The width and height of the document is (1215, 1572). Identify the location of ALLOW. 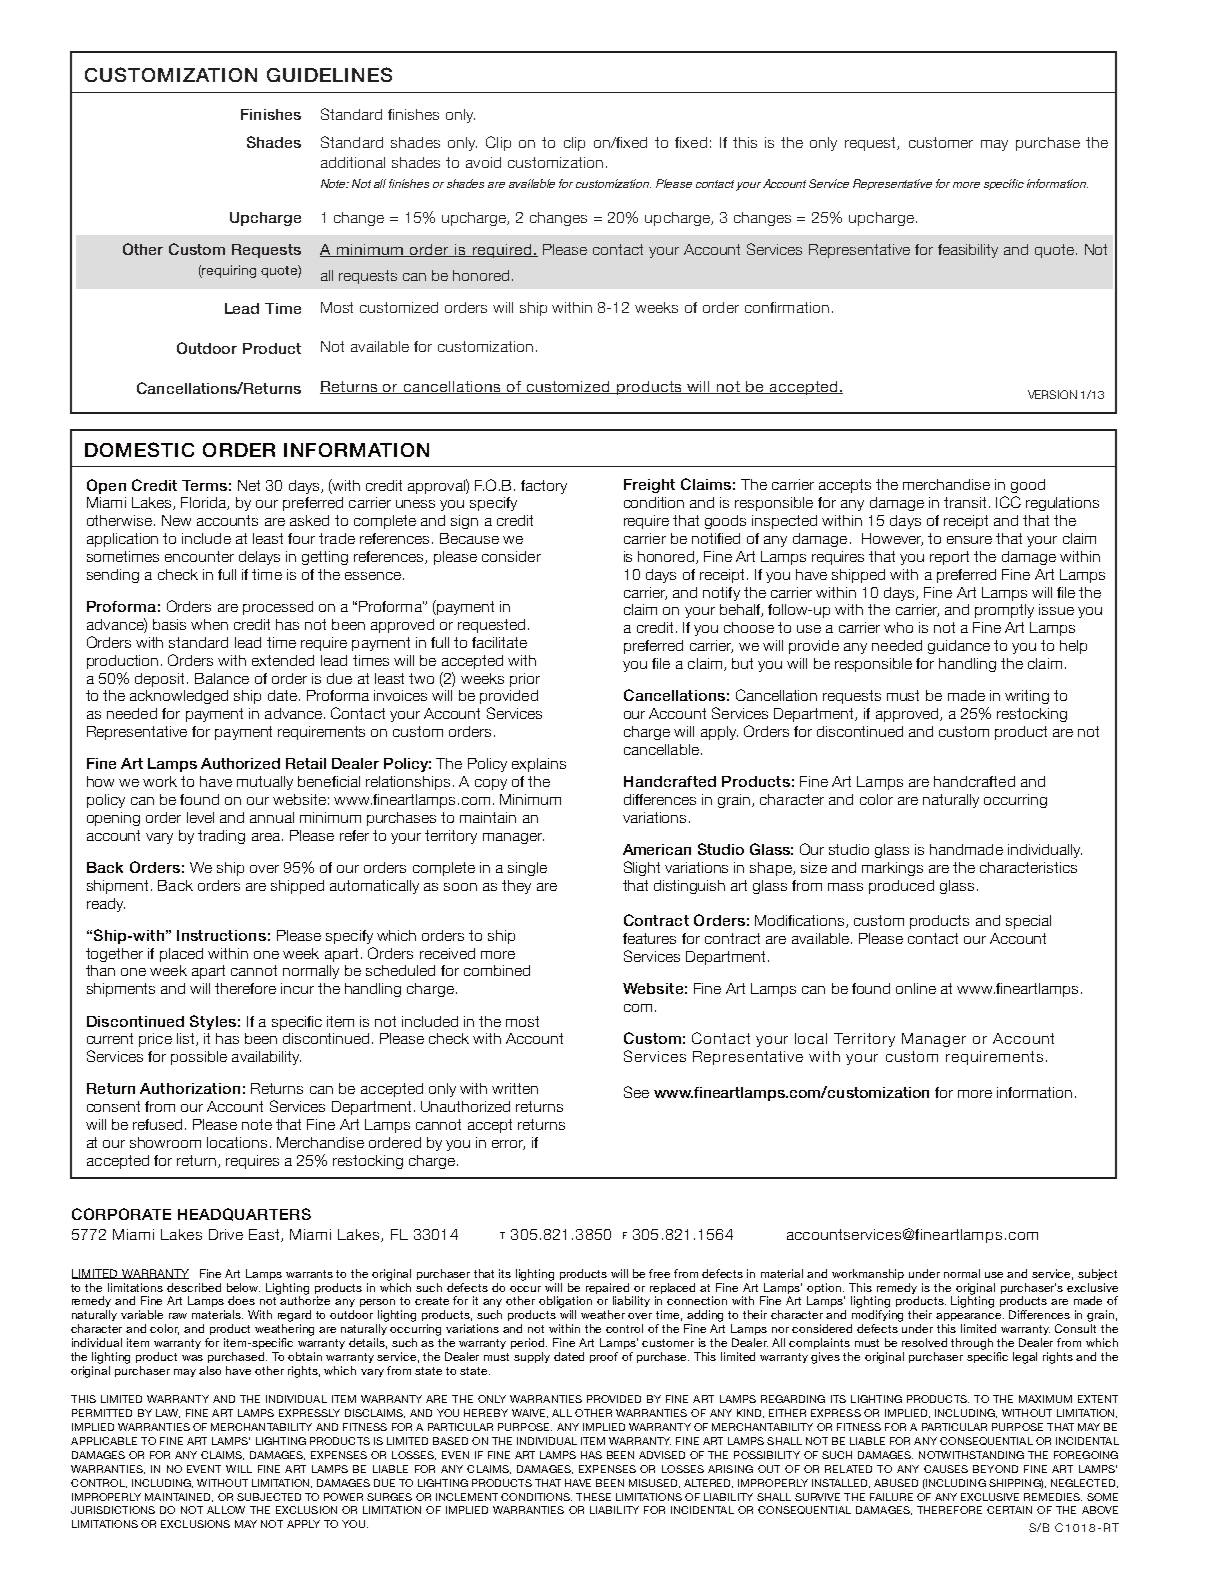
(226, 1510).
